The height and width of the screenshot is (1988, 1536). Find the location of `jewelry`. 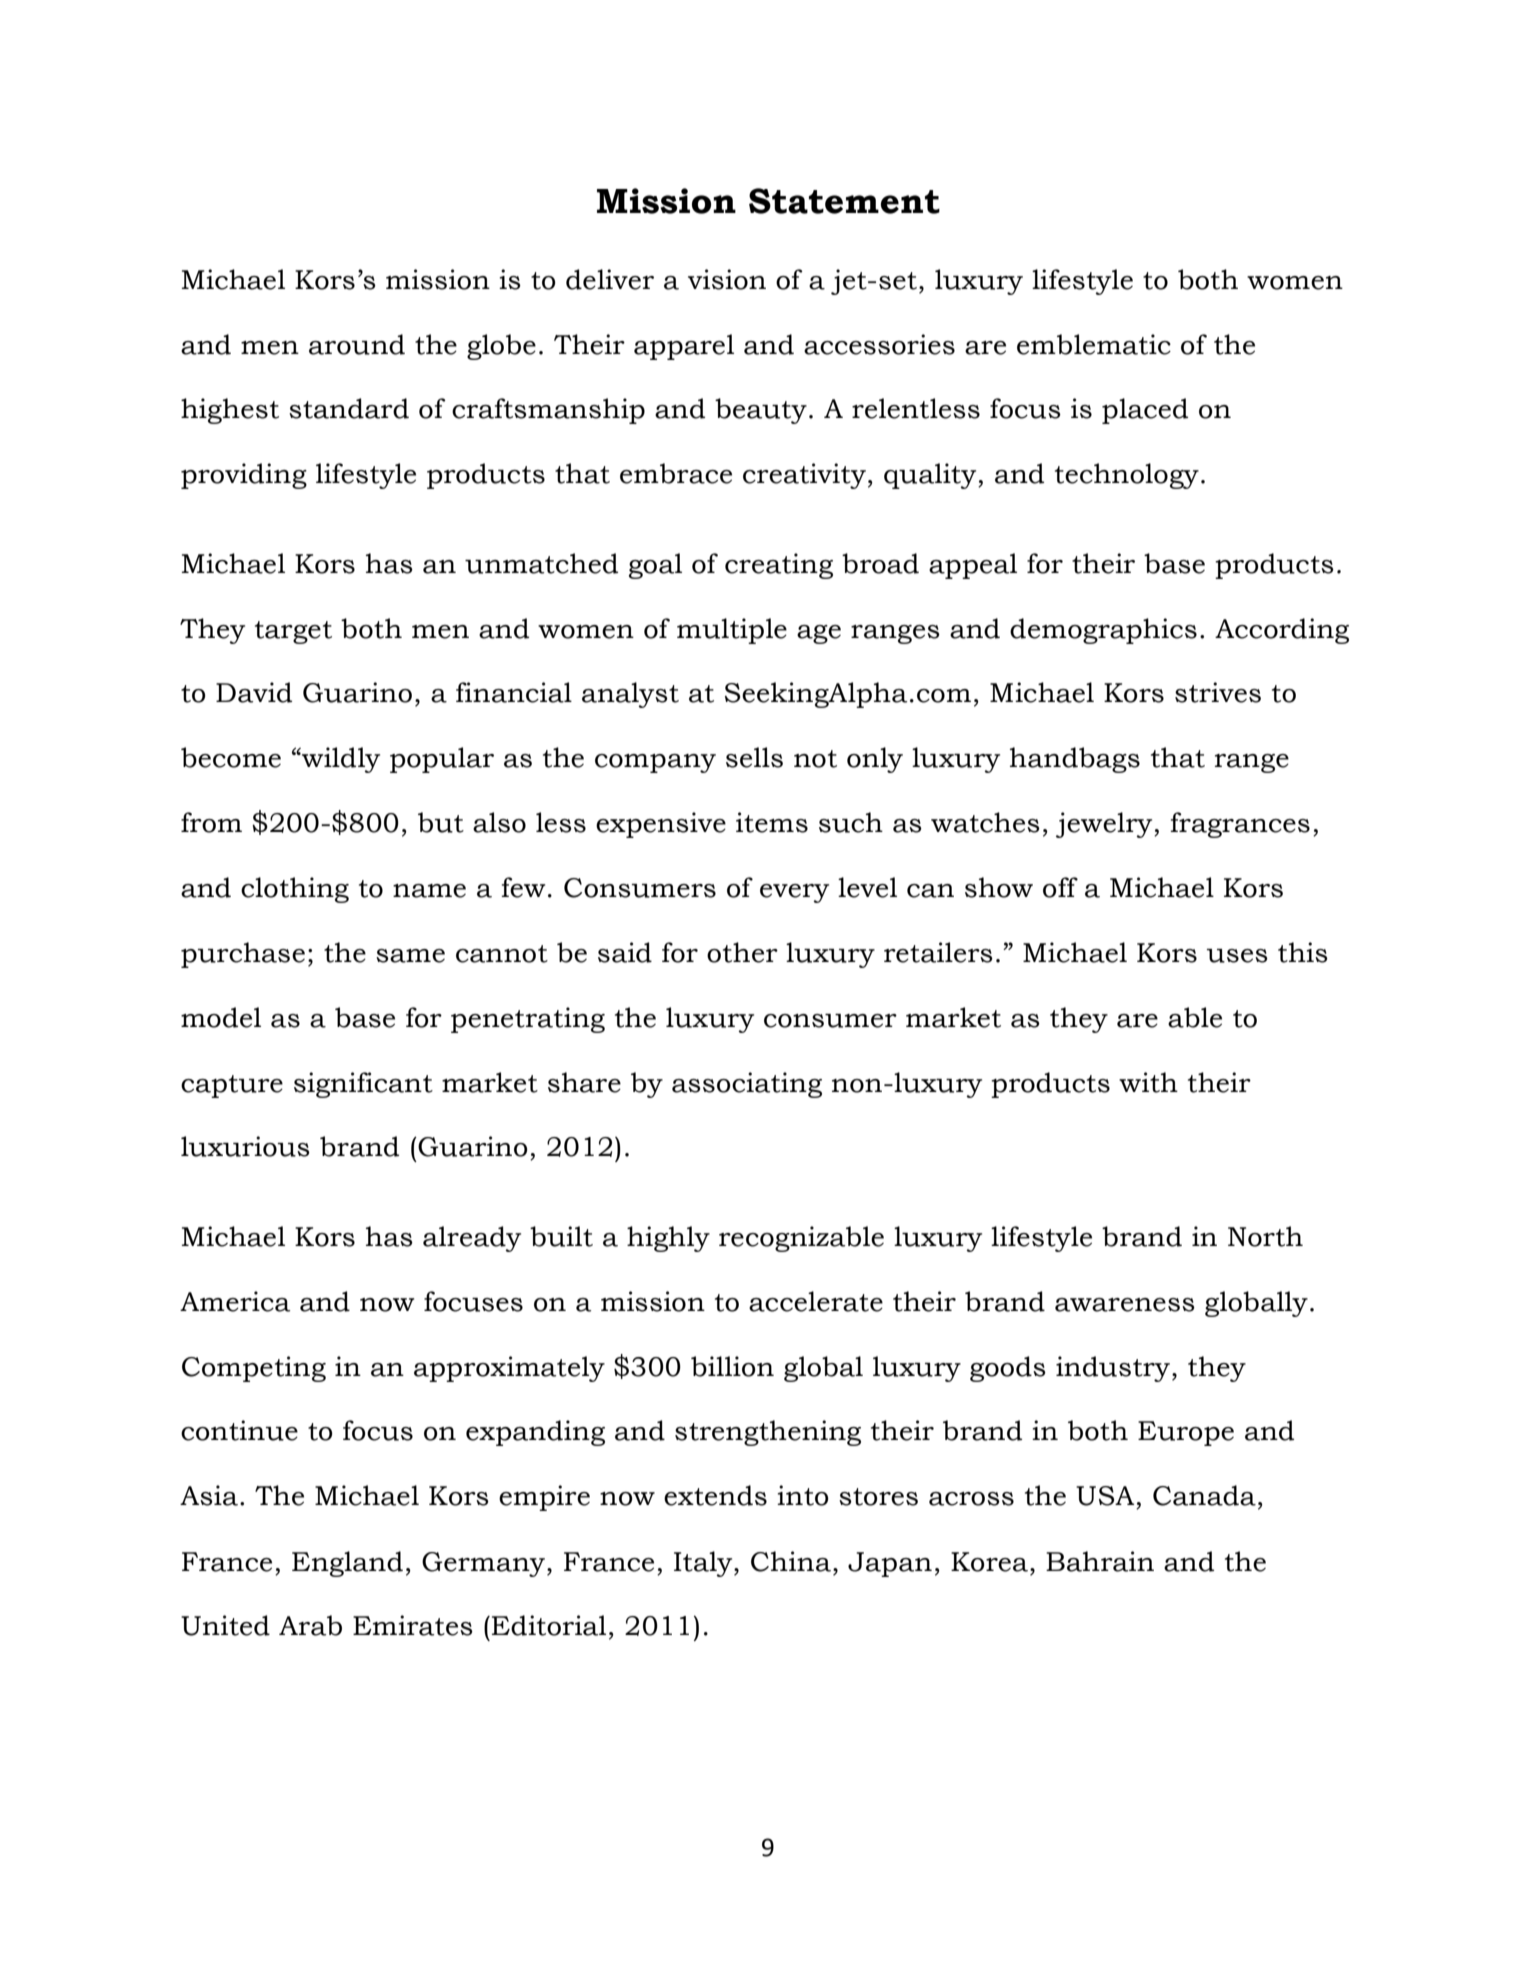

jewelry is located at coordinates (1105, 825).
